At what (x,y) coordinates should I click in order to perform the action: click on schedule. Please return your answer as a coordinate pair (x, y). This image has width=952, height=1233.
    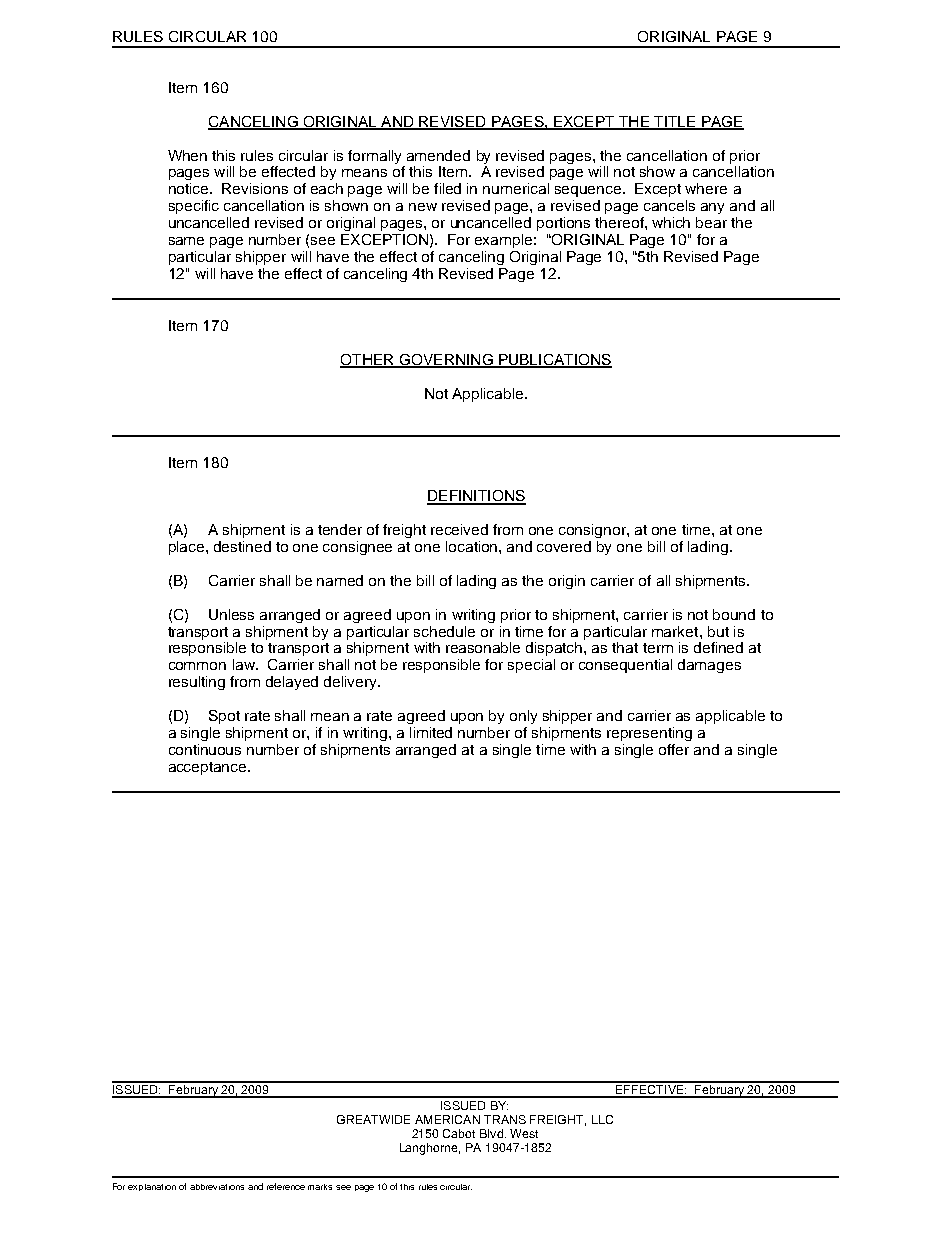
    Looking at the image, I should click on (444, 631).
